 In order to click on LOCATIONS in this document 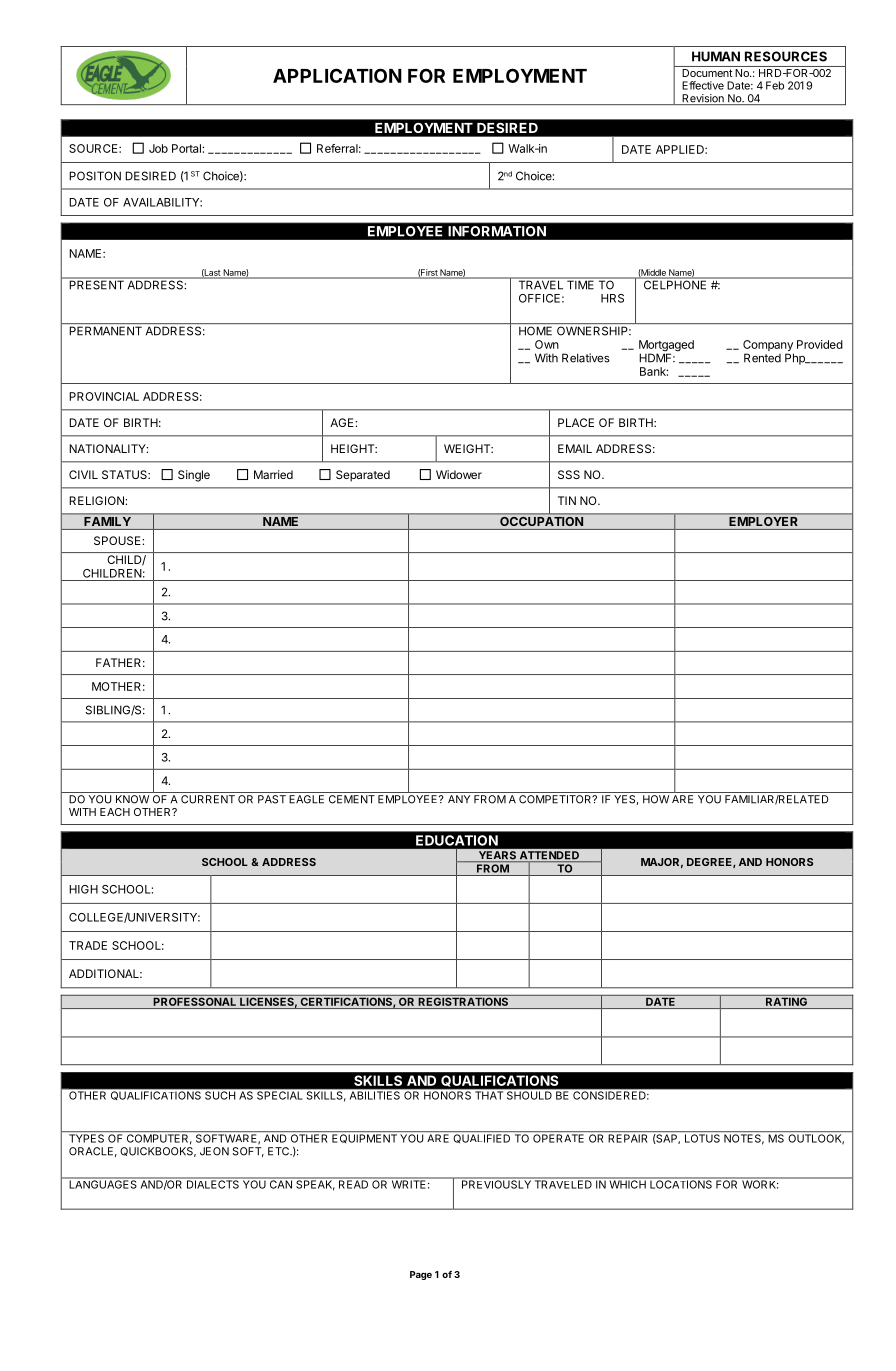, I will do `click(681, 1183)`.
